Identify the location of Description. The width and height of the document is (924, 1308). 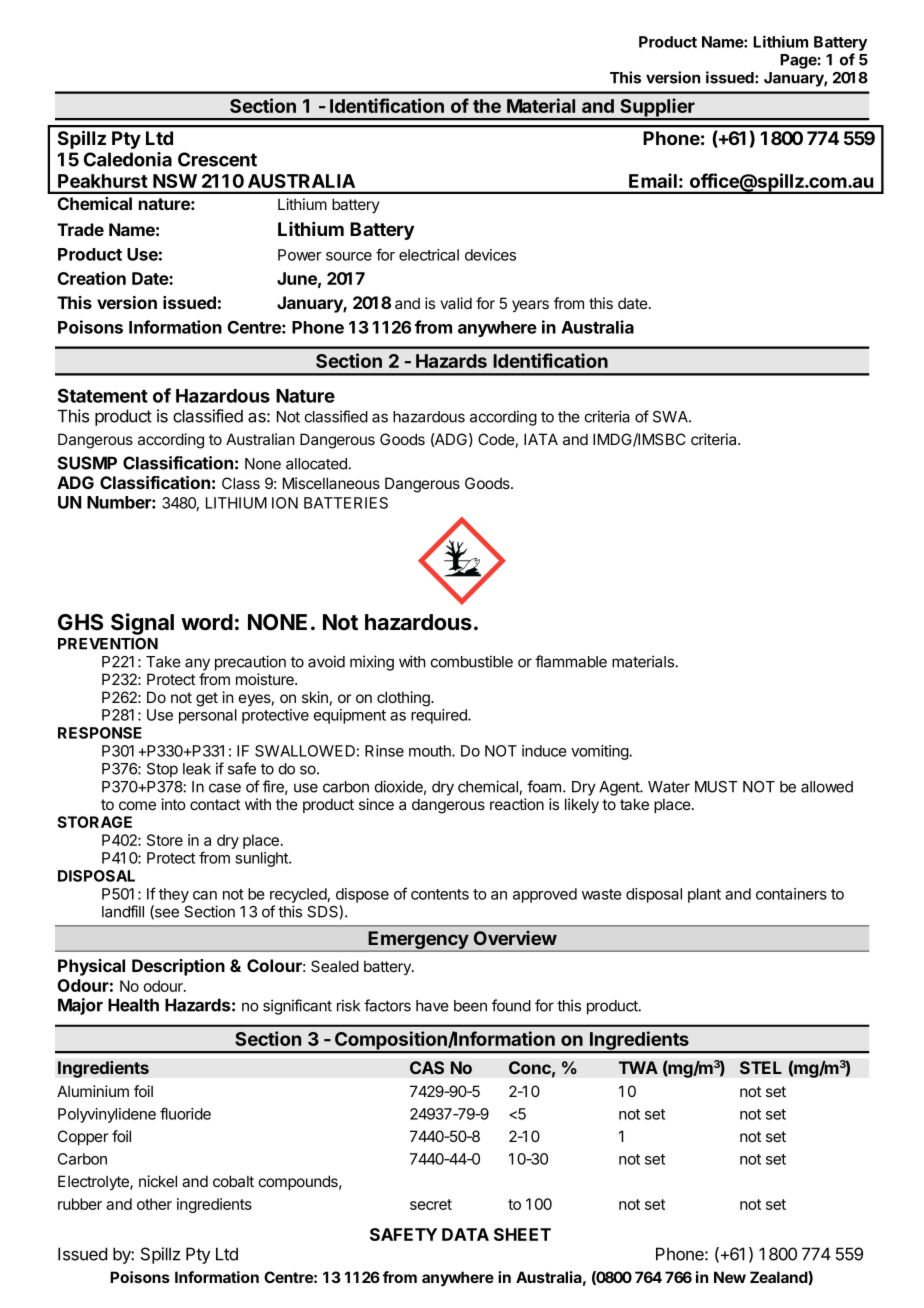
(178, 967).
